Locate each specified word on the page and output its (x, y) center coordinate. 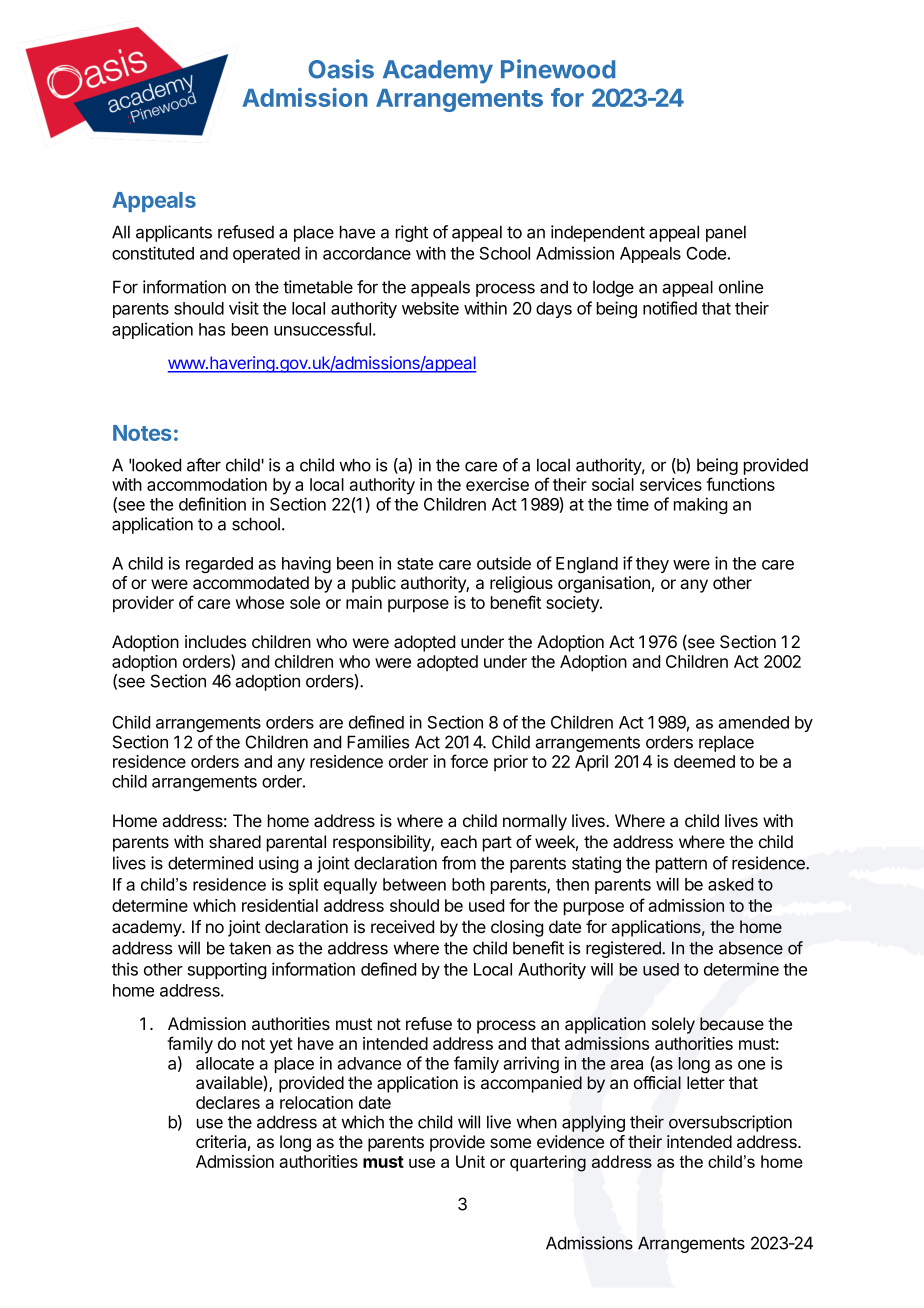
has (212, 329)
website (430, 308)
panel (726, 233)
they (652, 565)
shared (235, 842)
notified (670, 308)
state (415, 564)
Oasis (341, 69)
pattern (681, 865)
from (459, 863)
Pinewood (558, 69)
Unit (470, 1161)
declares (228, 1102)
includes (215, 641)
